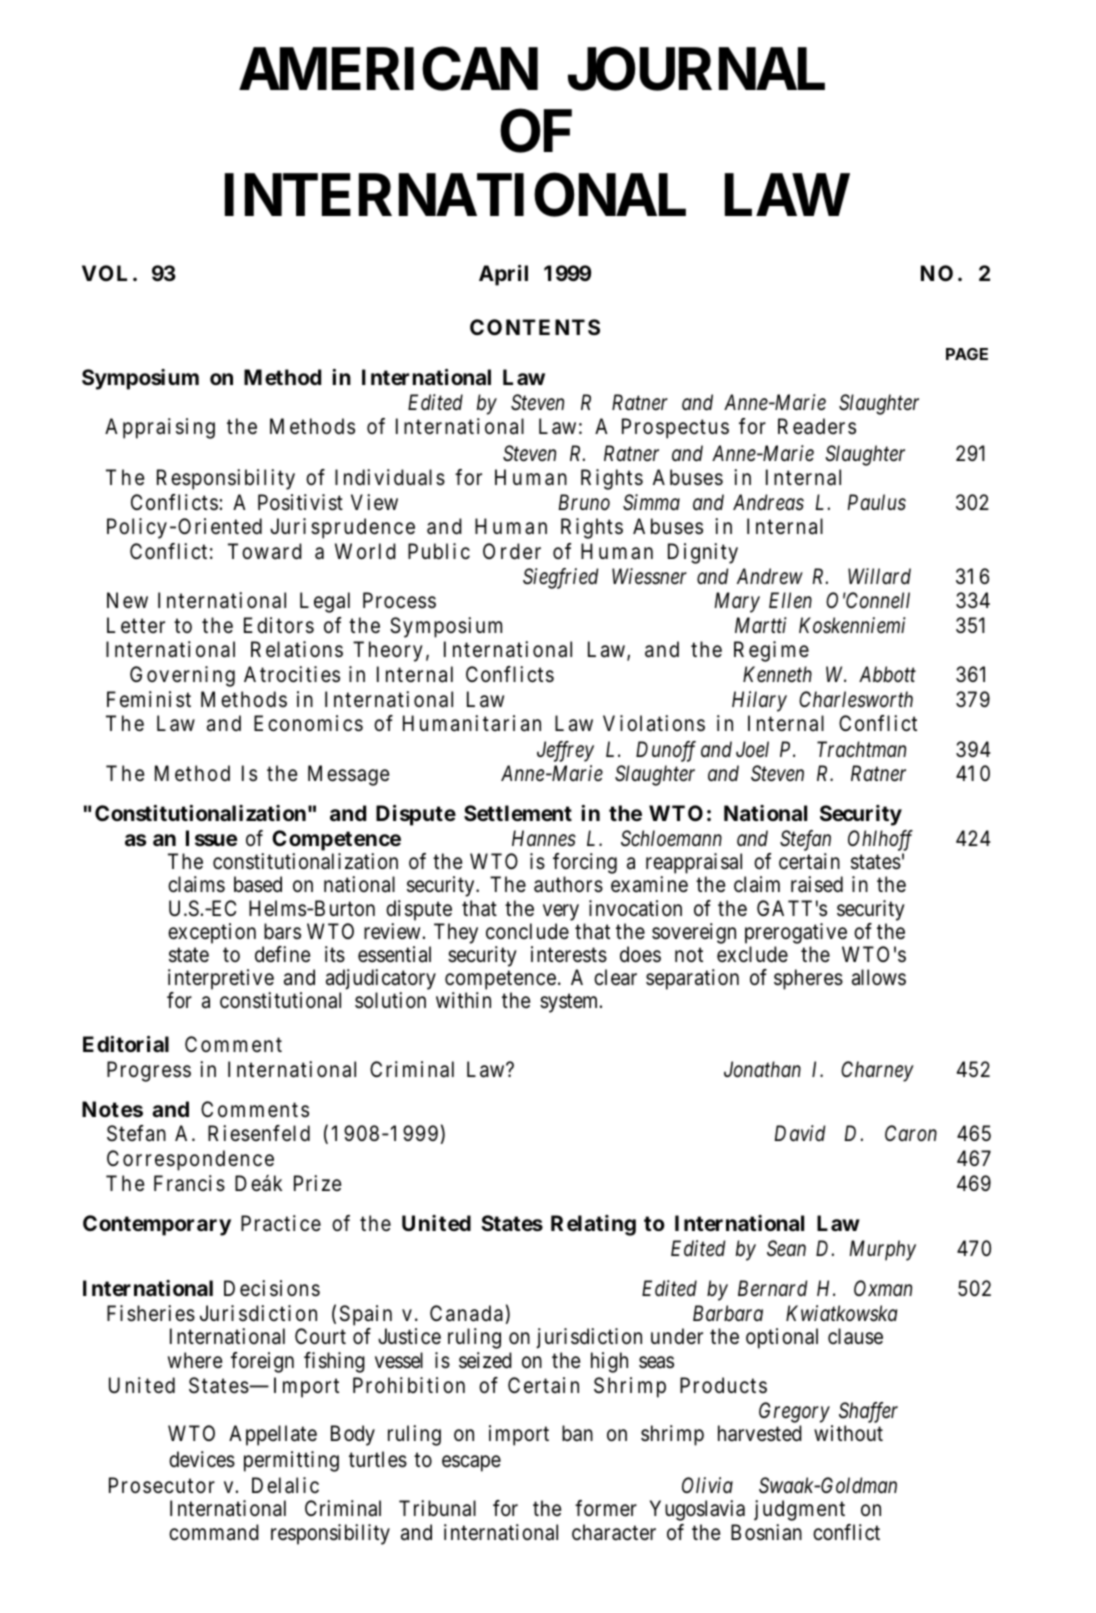 The width and height of the document is (1096, 1613). I want to click on Relating, so click(593, 1225).
